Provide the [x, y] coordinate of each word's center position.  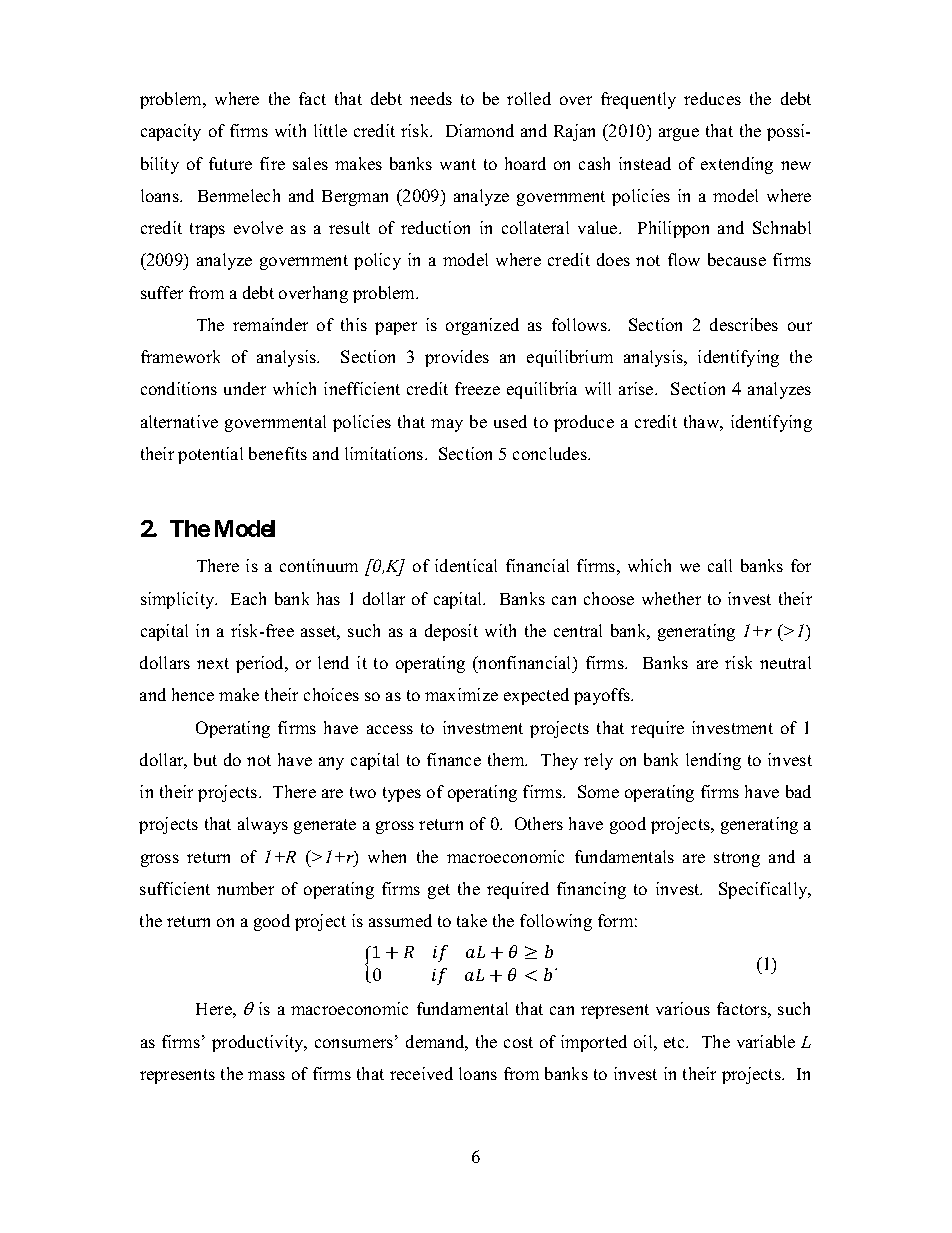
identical [466, 565]
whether [671, 598]
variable [766, 1041]
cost [518, 1042]
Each [248, 598]
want [458, 164]
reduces [712, 98]
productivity [259, 1043]
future [230, 163]
